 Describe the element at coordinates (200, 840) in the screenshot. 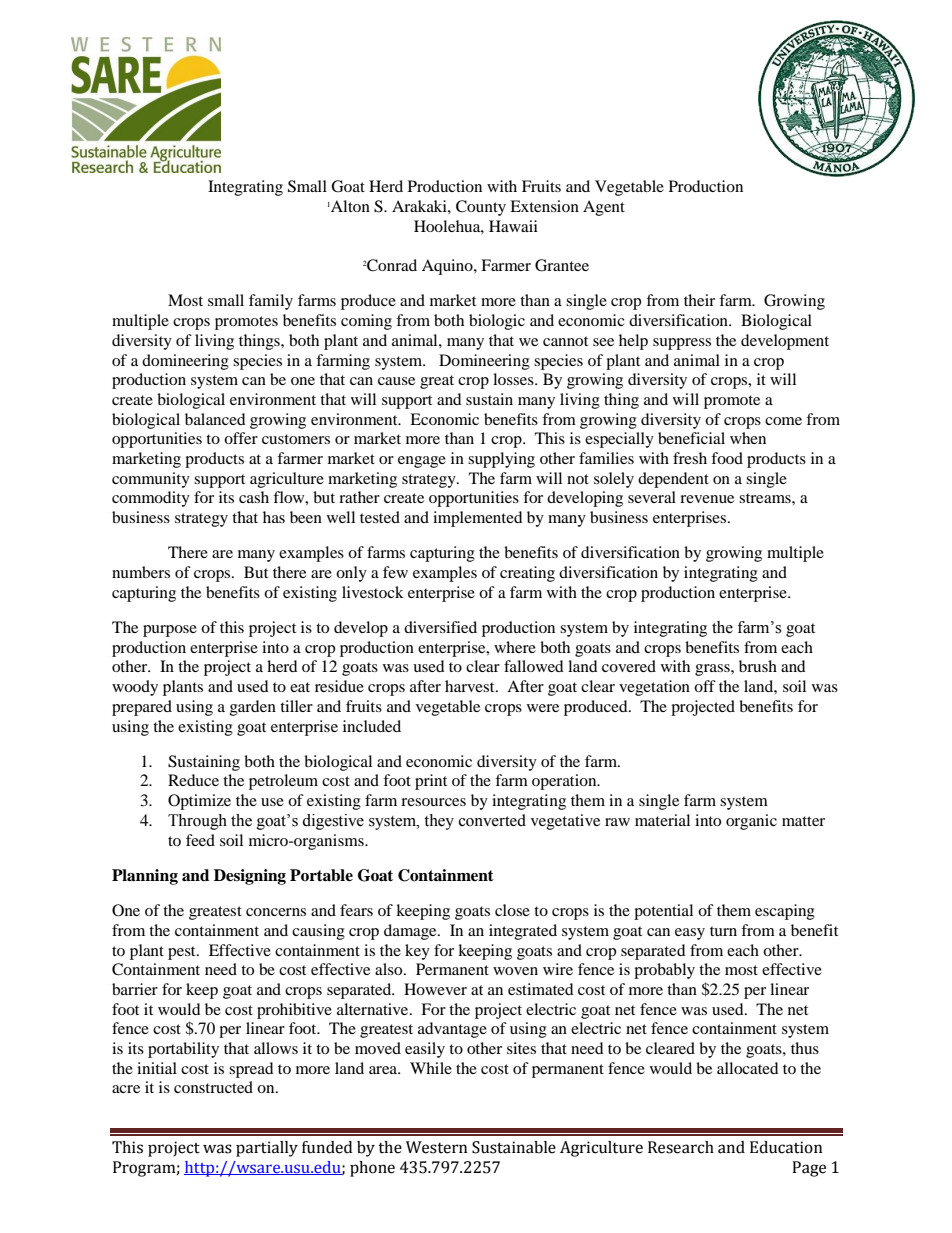

I see `feed` at that location.
